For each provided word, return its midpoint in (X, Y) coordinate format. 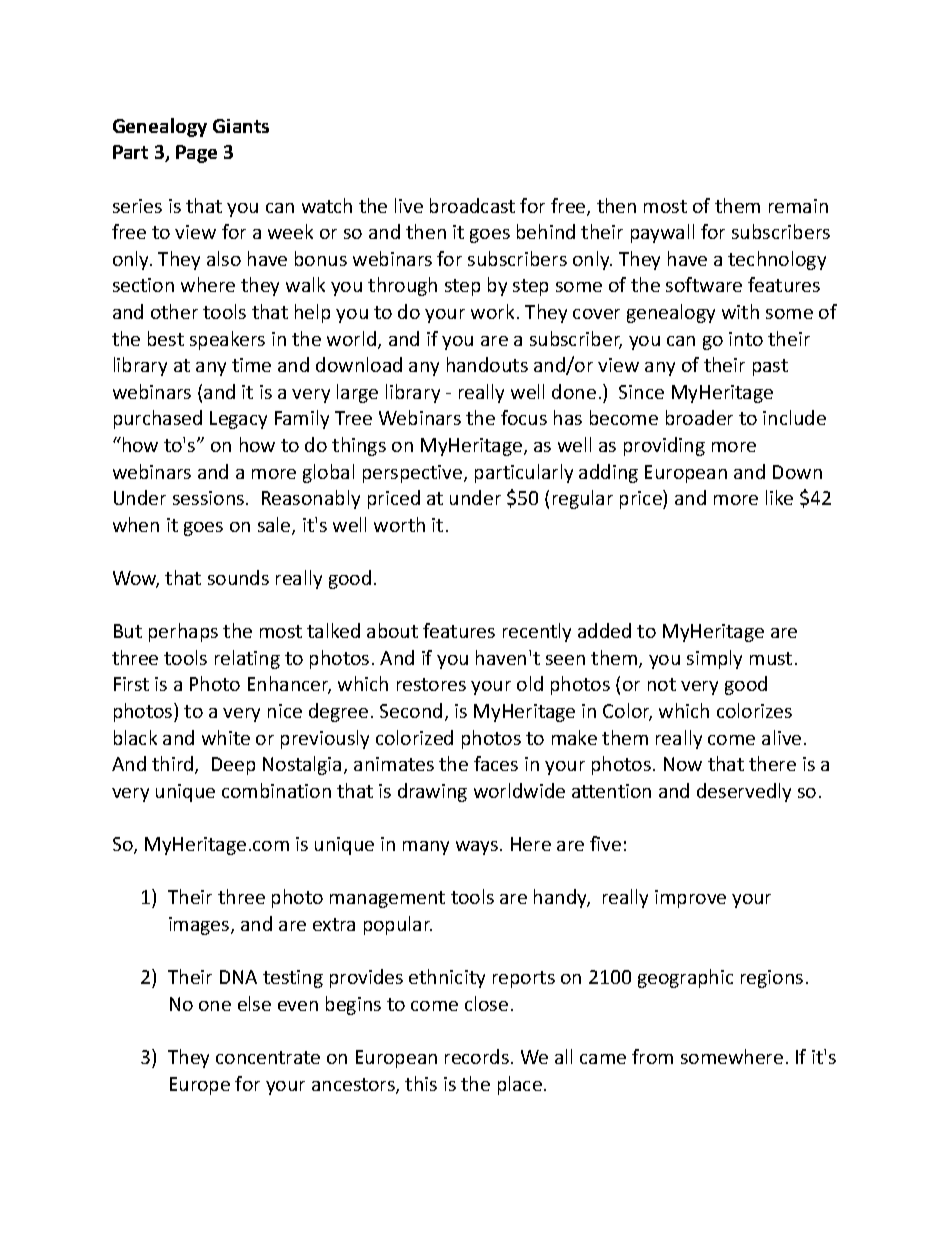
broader (699, 417)
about (392, 630)
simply (714, 659)
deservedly (744, 792)
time (251, 365)
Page (196, 154)
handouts (487, 364)
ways (478, 848)
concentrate (268, 1057)
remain (798, 206)
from (652, 1056)
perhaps (183, 632)
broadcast (472, 205)
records (477, 1056)
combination (276, 790)
